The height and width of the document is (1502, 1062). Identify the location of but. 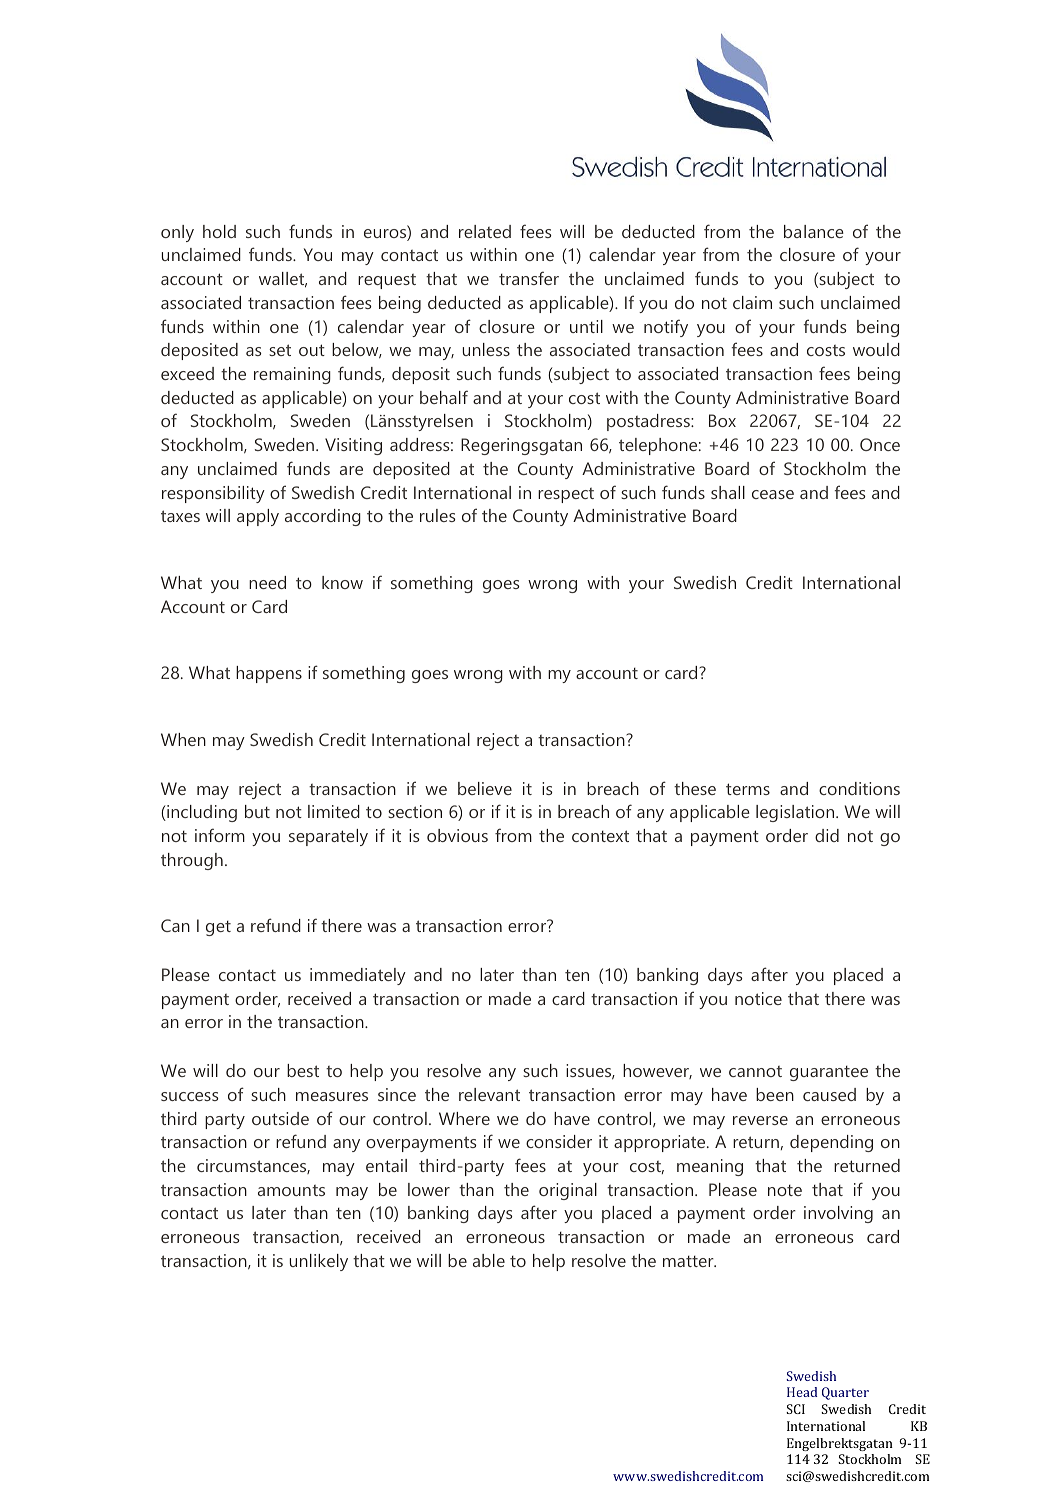
(257, 811).
